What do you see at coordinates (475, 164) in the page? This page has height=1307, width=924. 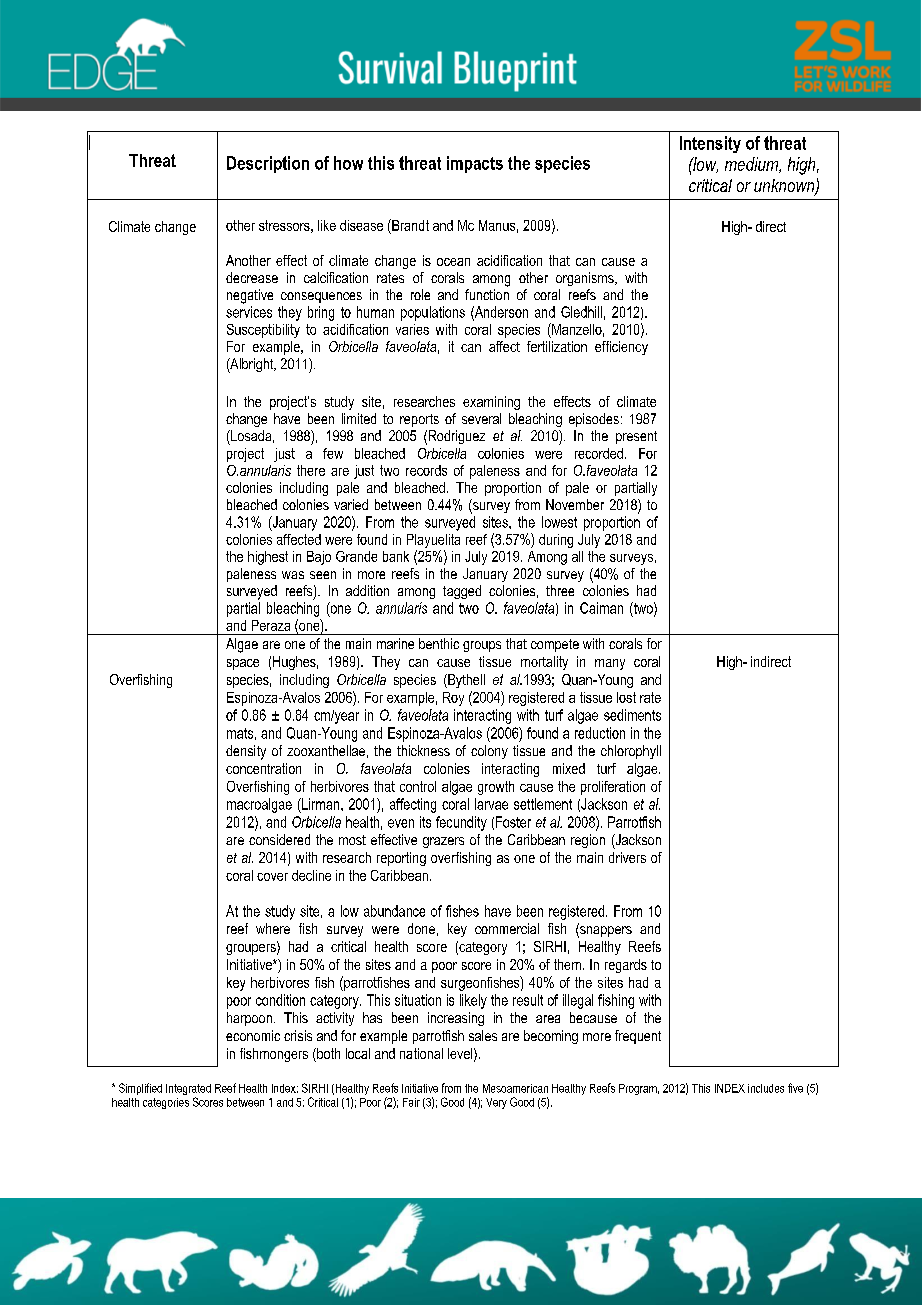 I see `impacts` at bounding box center [475, 164].
